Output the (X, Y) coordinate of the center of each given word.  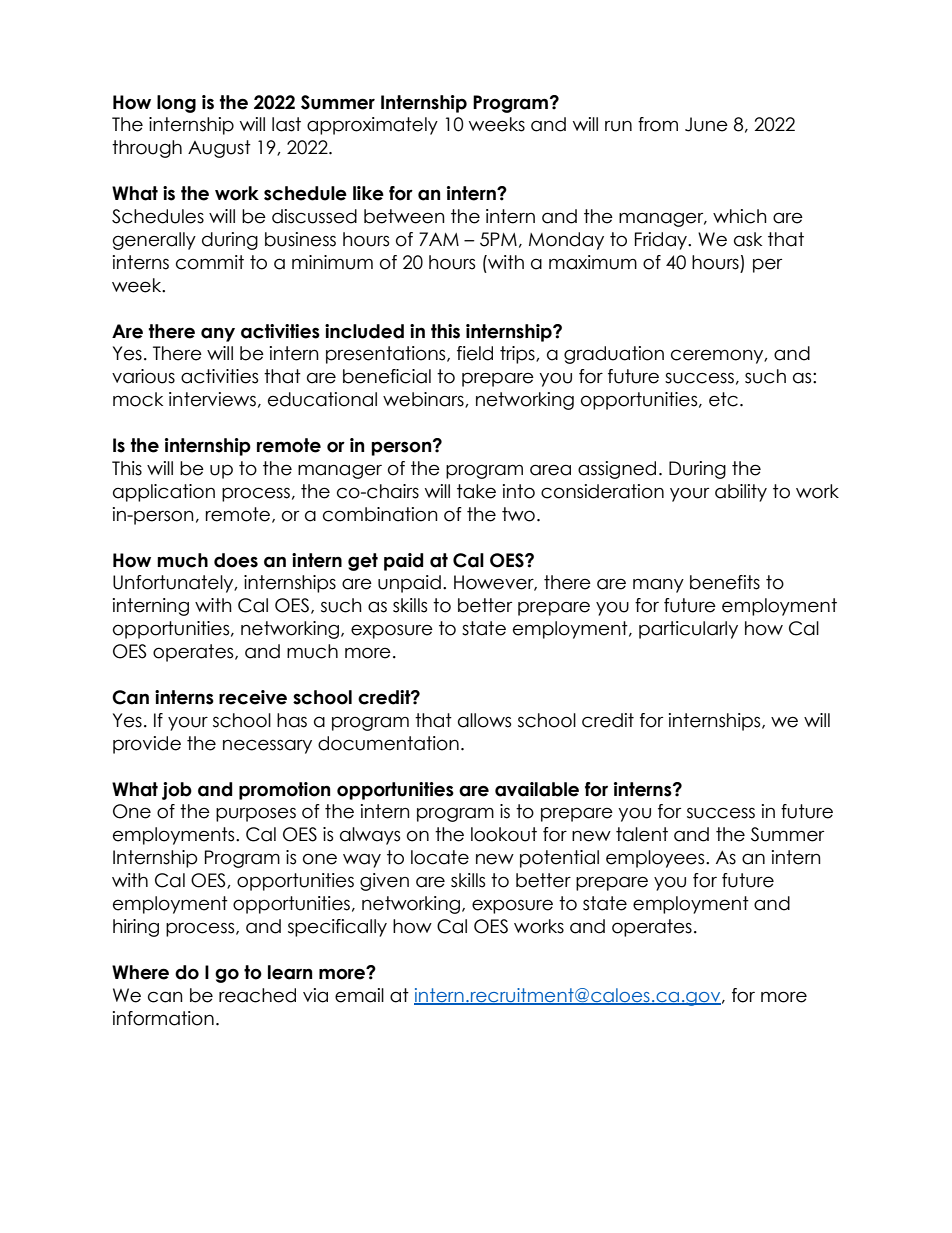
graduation (614, 355)
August (219, 149)
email (359, 995)
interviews (212, 399)
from (658, 124)
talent (642, 834)
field (475, 353)
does (236, 560)
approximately (372, 126)
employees (656, 859)
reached (257, 995)
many (658, 585)
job (177, 791)
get (363, 562)
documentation (388, 743)
